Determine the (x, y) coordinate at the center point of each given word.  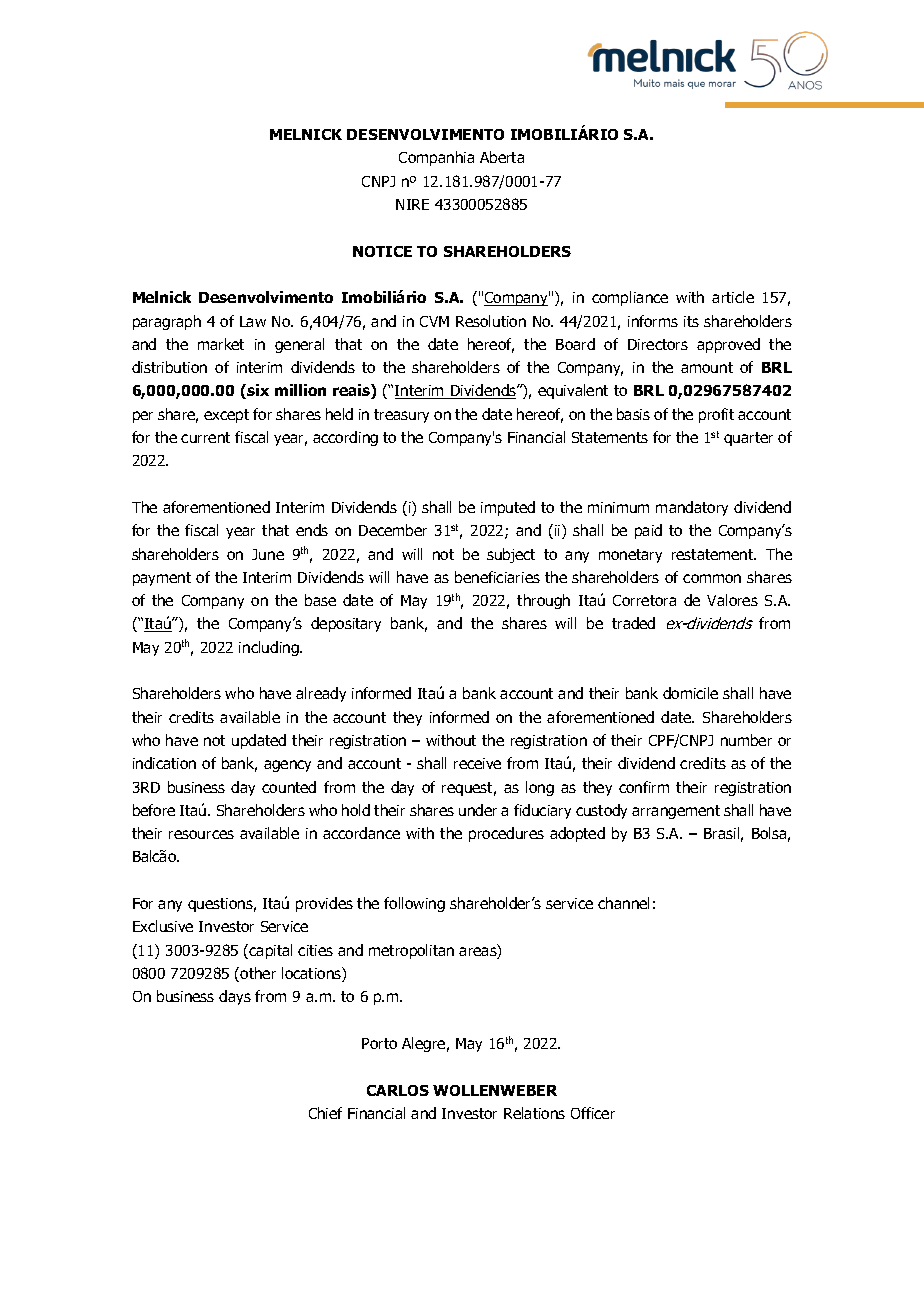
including (270, 648)
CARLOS (398, 1090)
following (414, 904)
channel (623, 903)
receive (477, 763)
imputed (508, 508)
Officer (593, 1113)
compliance (630, 298)
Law (253, 321)
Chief (325, 1113)
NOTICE (382, 251)
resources (201, 834)
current (205, 437)
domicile (690, 693)
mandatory (692, 508)
